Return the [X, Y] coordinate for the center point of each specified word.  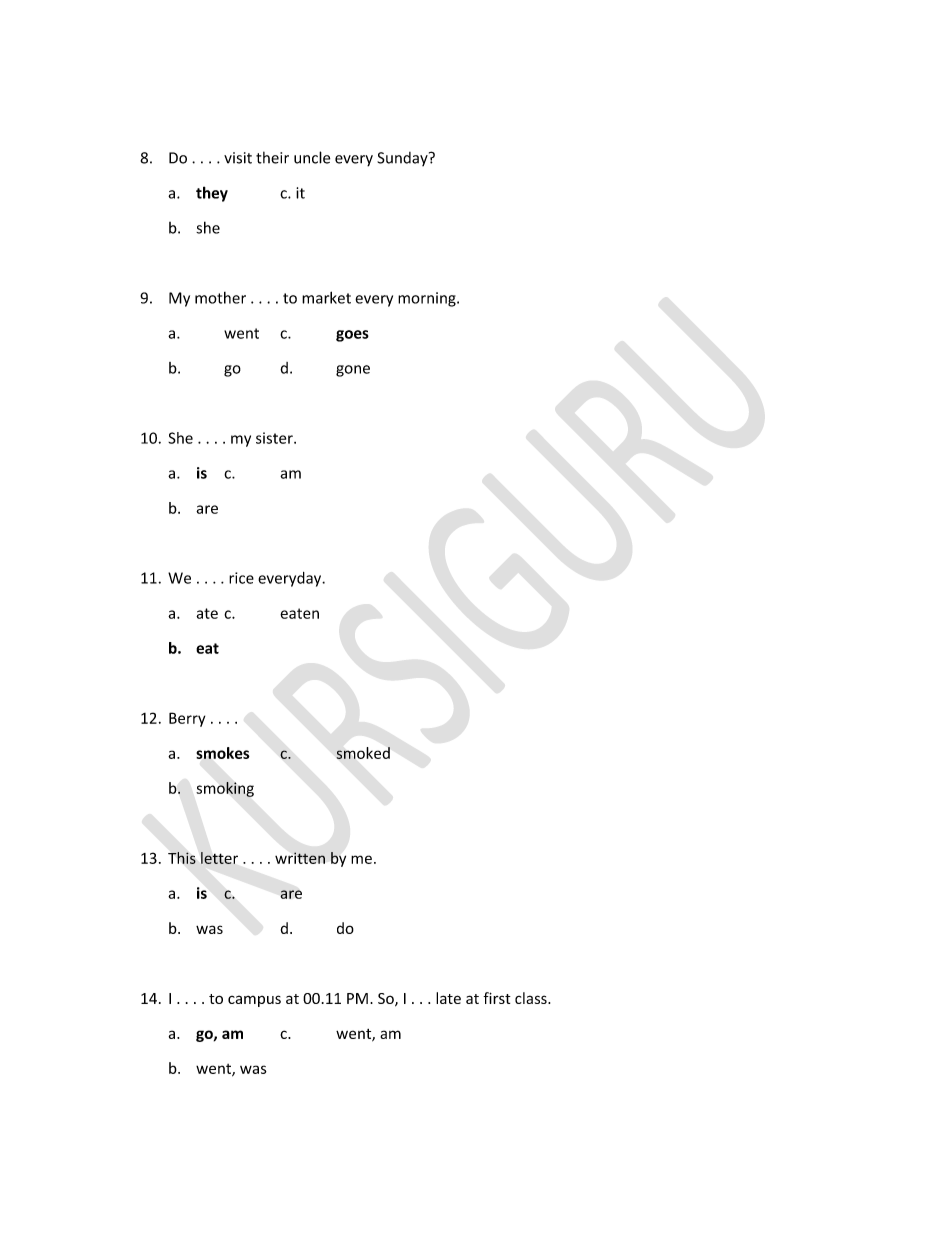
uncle [312, 157]
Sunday [403, 159]
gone [353, 371]
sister [275, 438]
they [212, 194]
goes [352, 336]
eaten [299, 613]
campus [254, 1001]
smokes [223, 753]
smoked [363, 753]
